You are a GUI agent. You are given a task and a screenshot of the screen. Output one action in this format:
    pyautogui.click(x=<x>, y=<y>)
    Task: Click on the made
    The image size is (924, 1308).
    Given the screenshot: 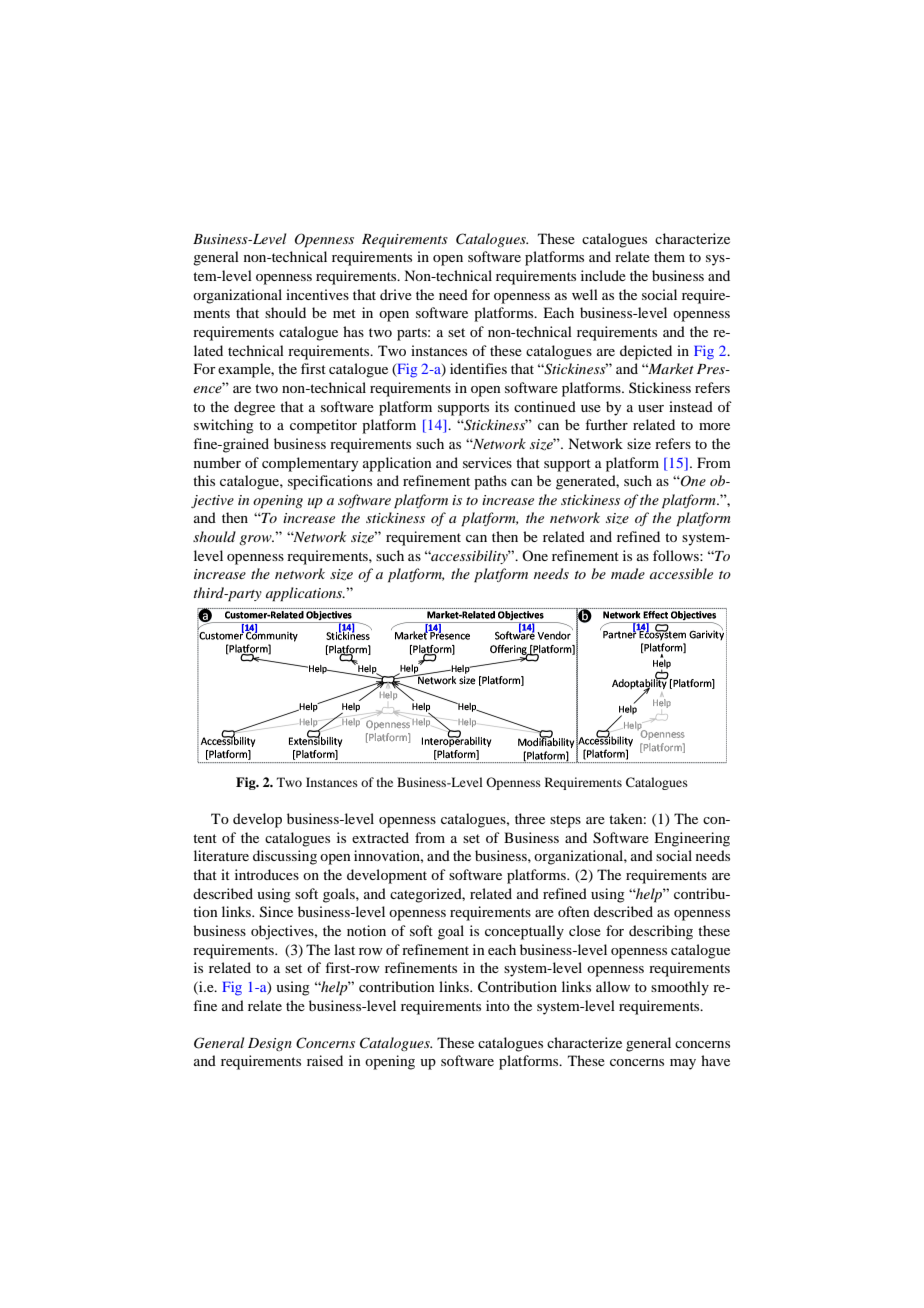 What is the action you would take?
    pyautogui.click(x=628, y=573)
